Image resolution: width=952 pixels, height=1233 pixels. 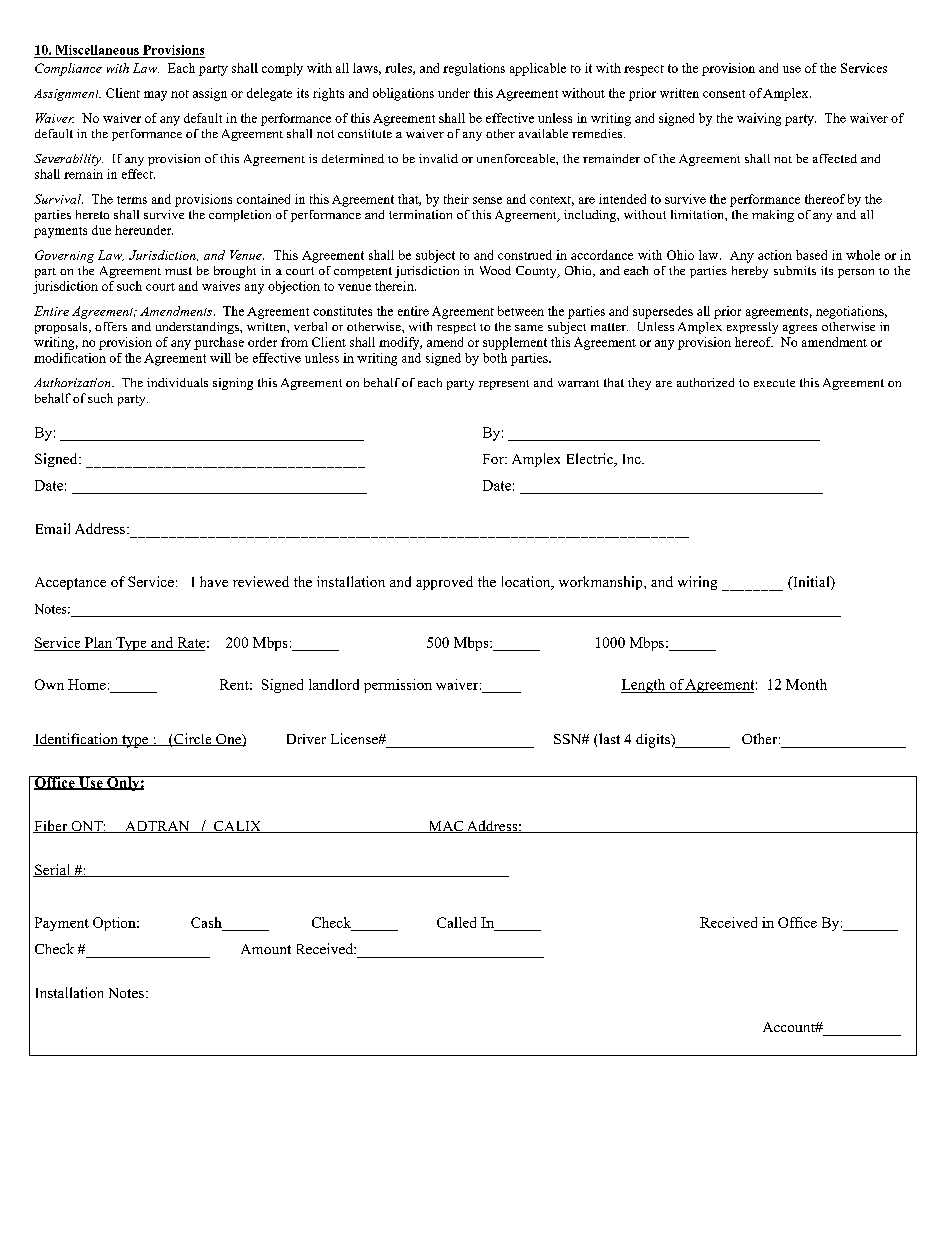 I want to click on permission, so click(x=398, y=686).
